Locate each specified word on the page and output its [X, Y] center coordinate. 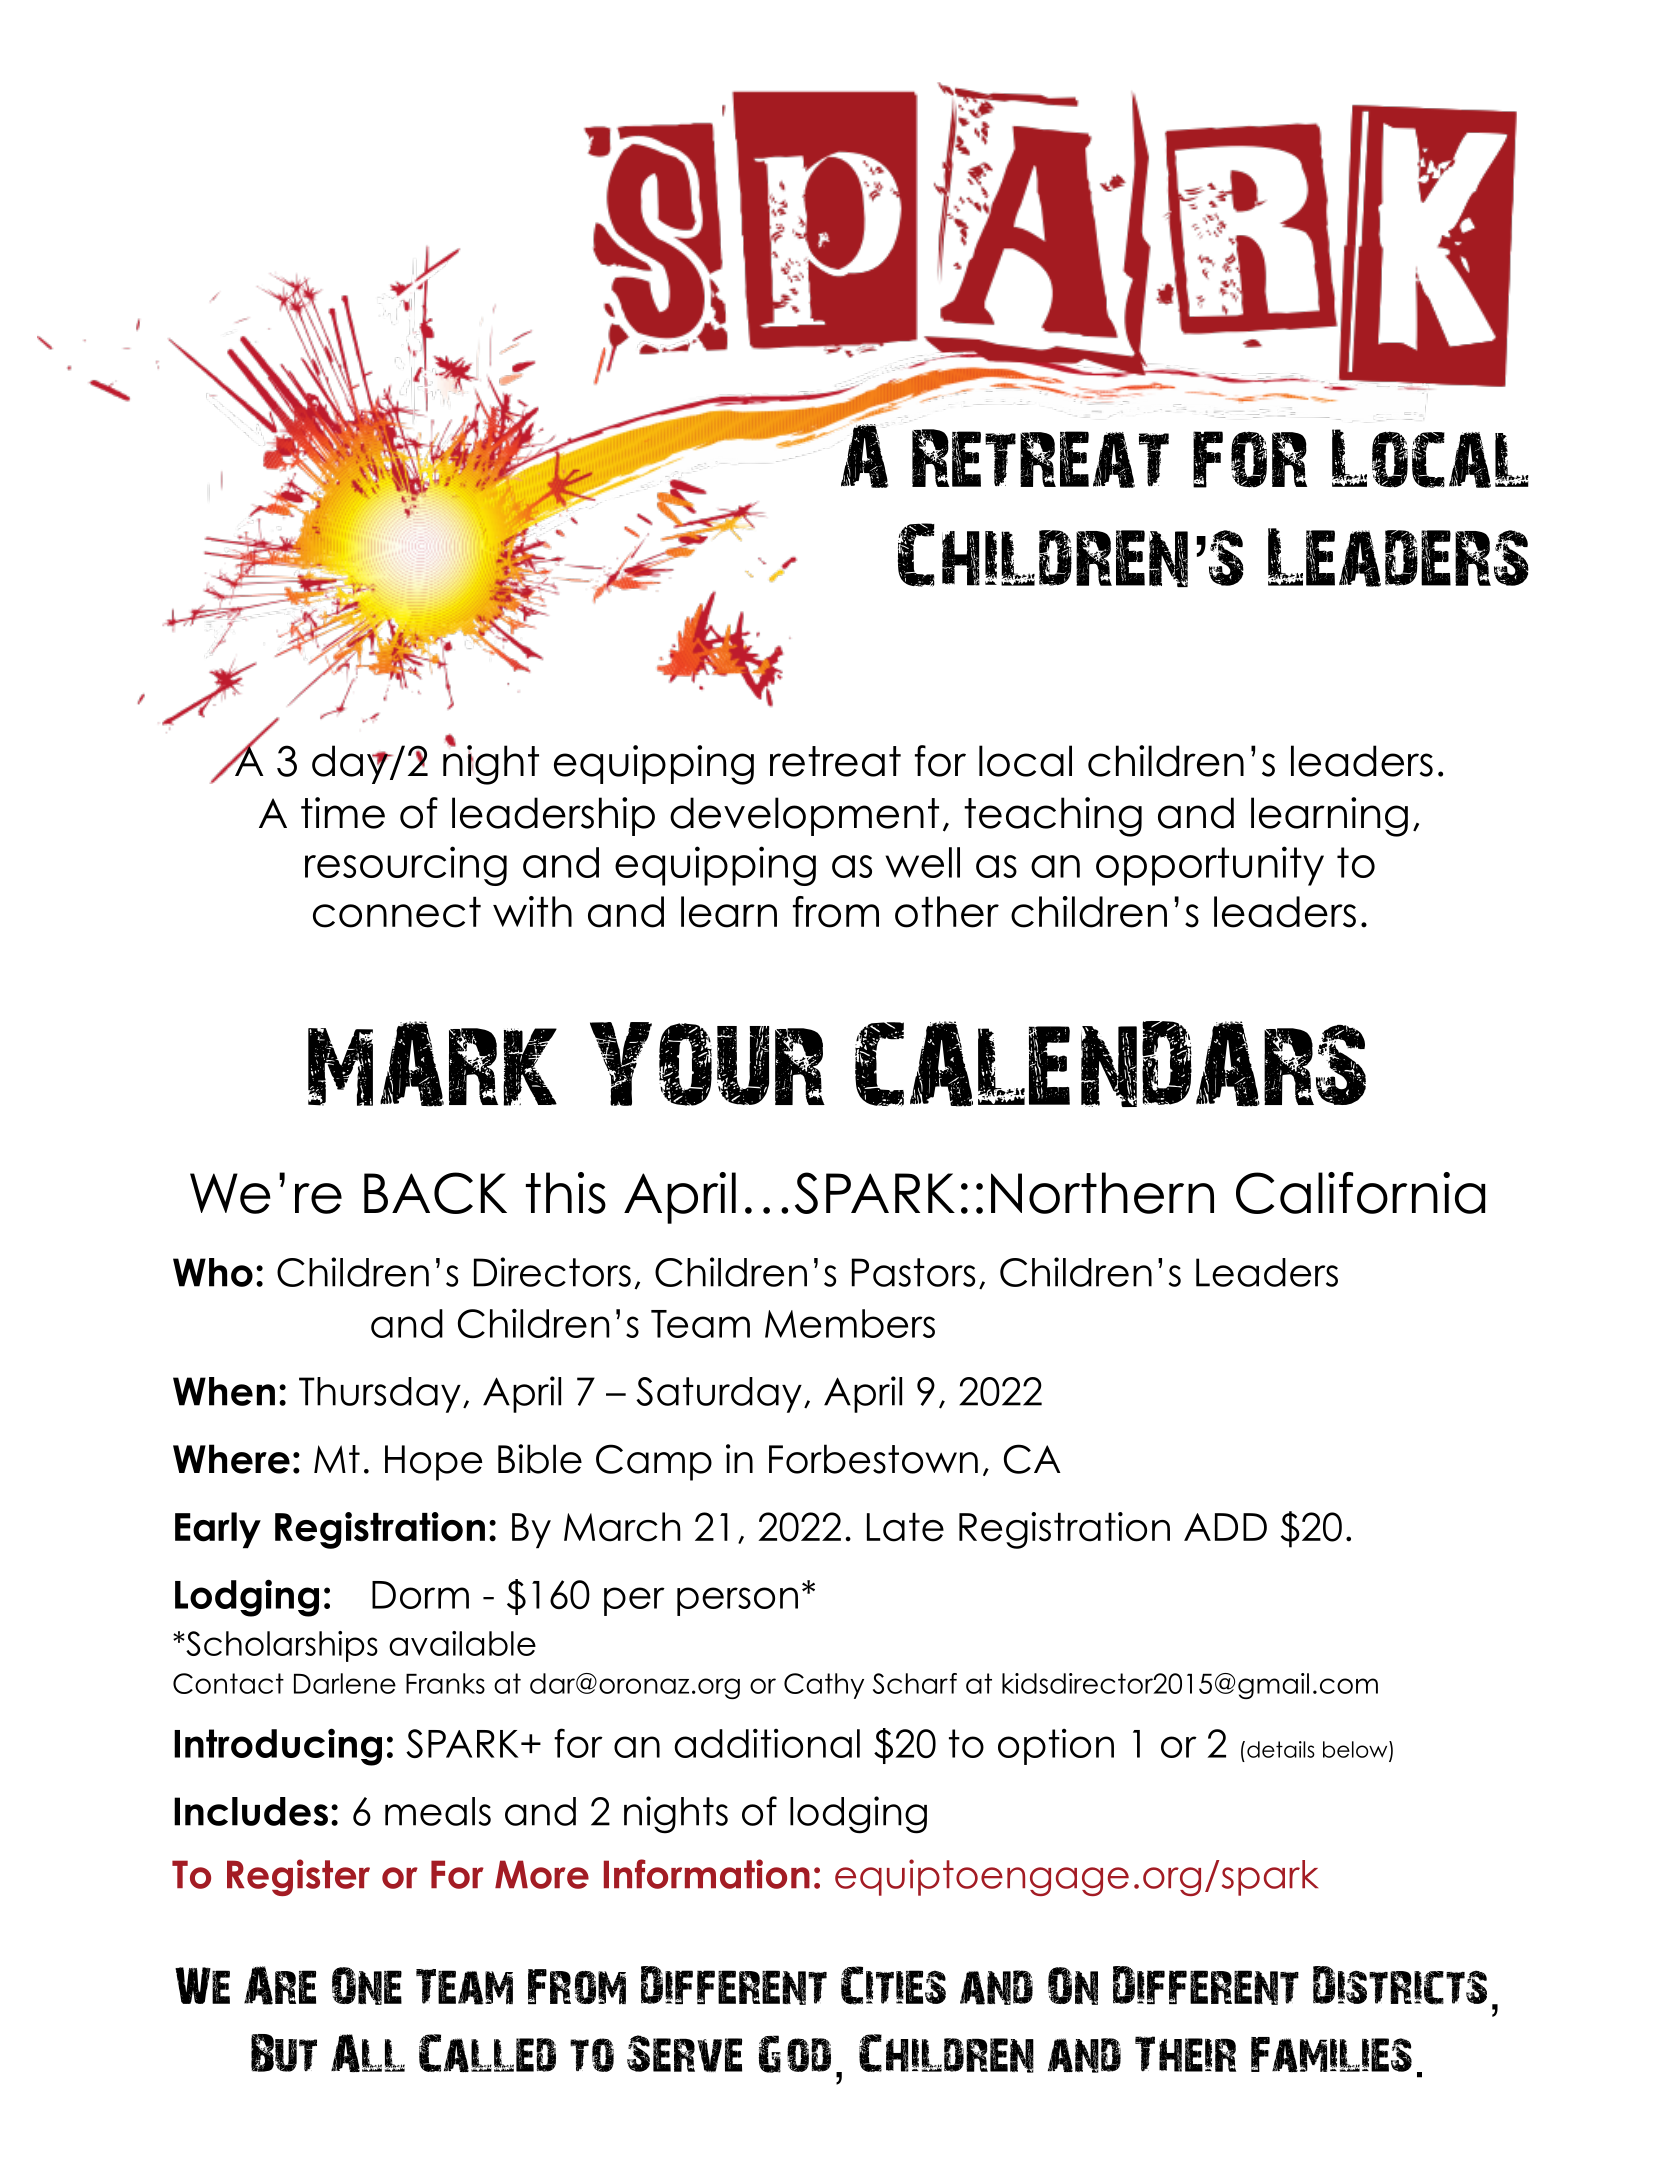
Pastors [913, 1272]
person [737, 1601]
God [794, 2054]
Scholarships [281, 1646]
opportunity [1210, 866]
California [1360, 1193]
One [367, 1986]
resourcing [406, 866]
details [1281, 1749]
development [804, 816]
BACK [435, 1193]
